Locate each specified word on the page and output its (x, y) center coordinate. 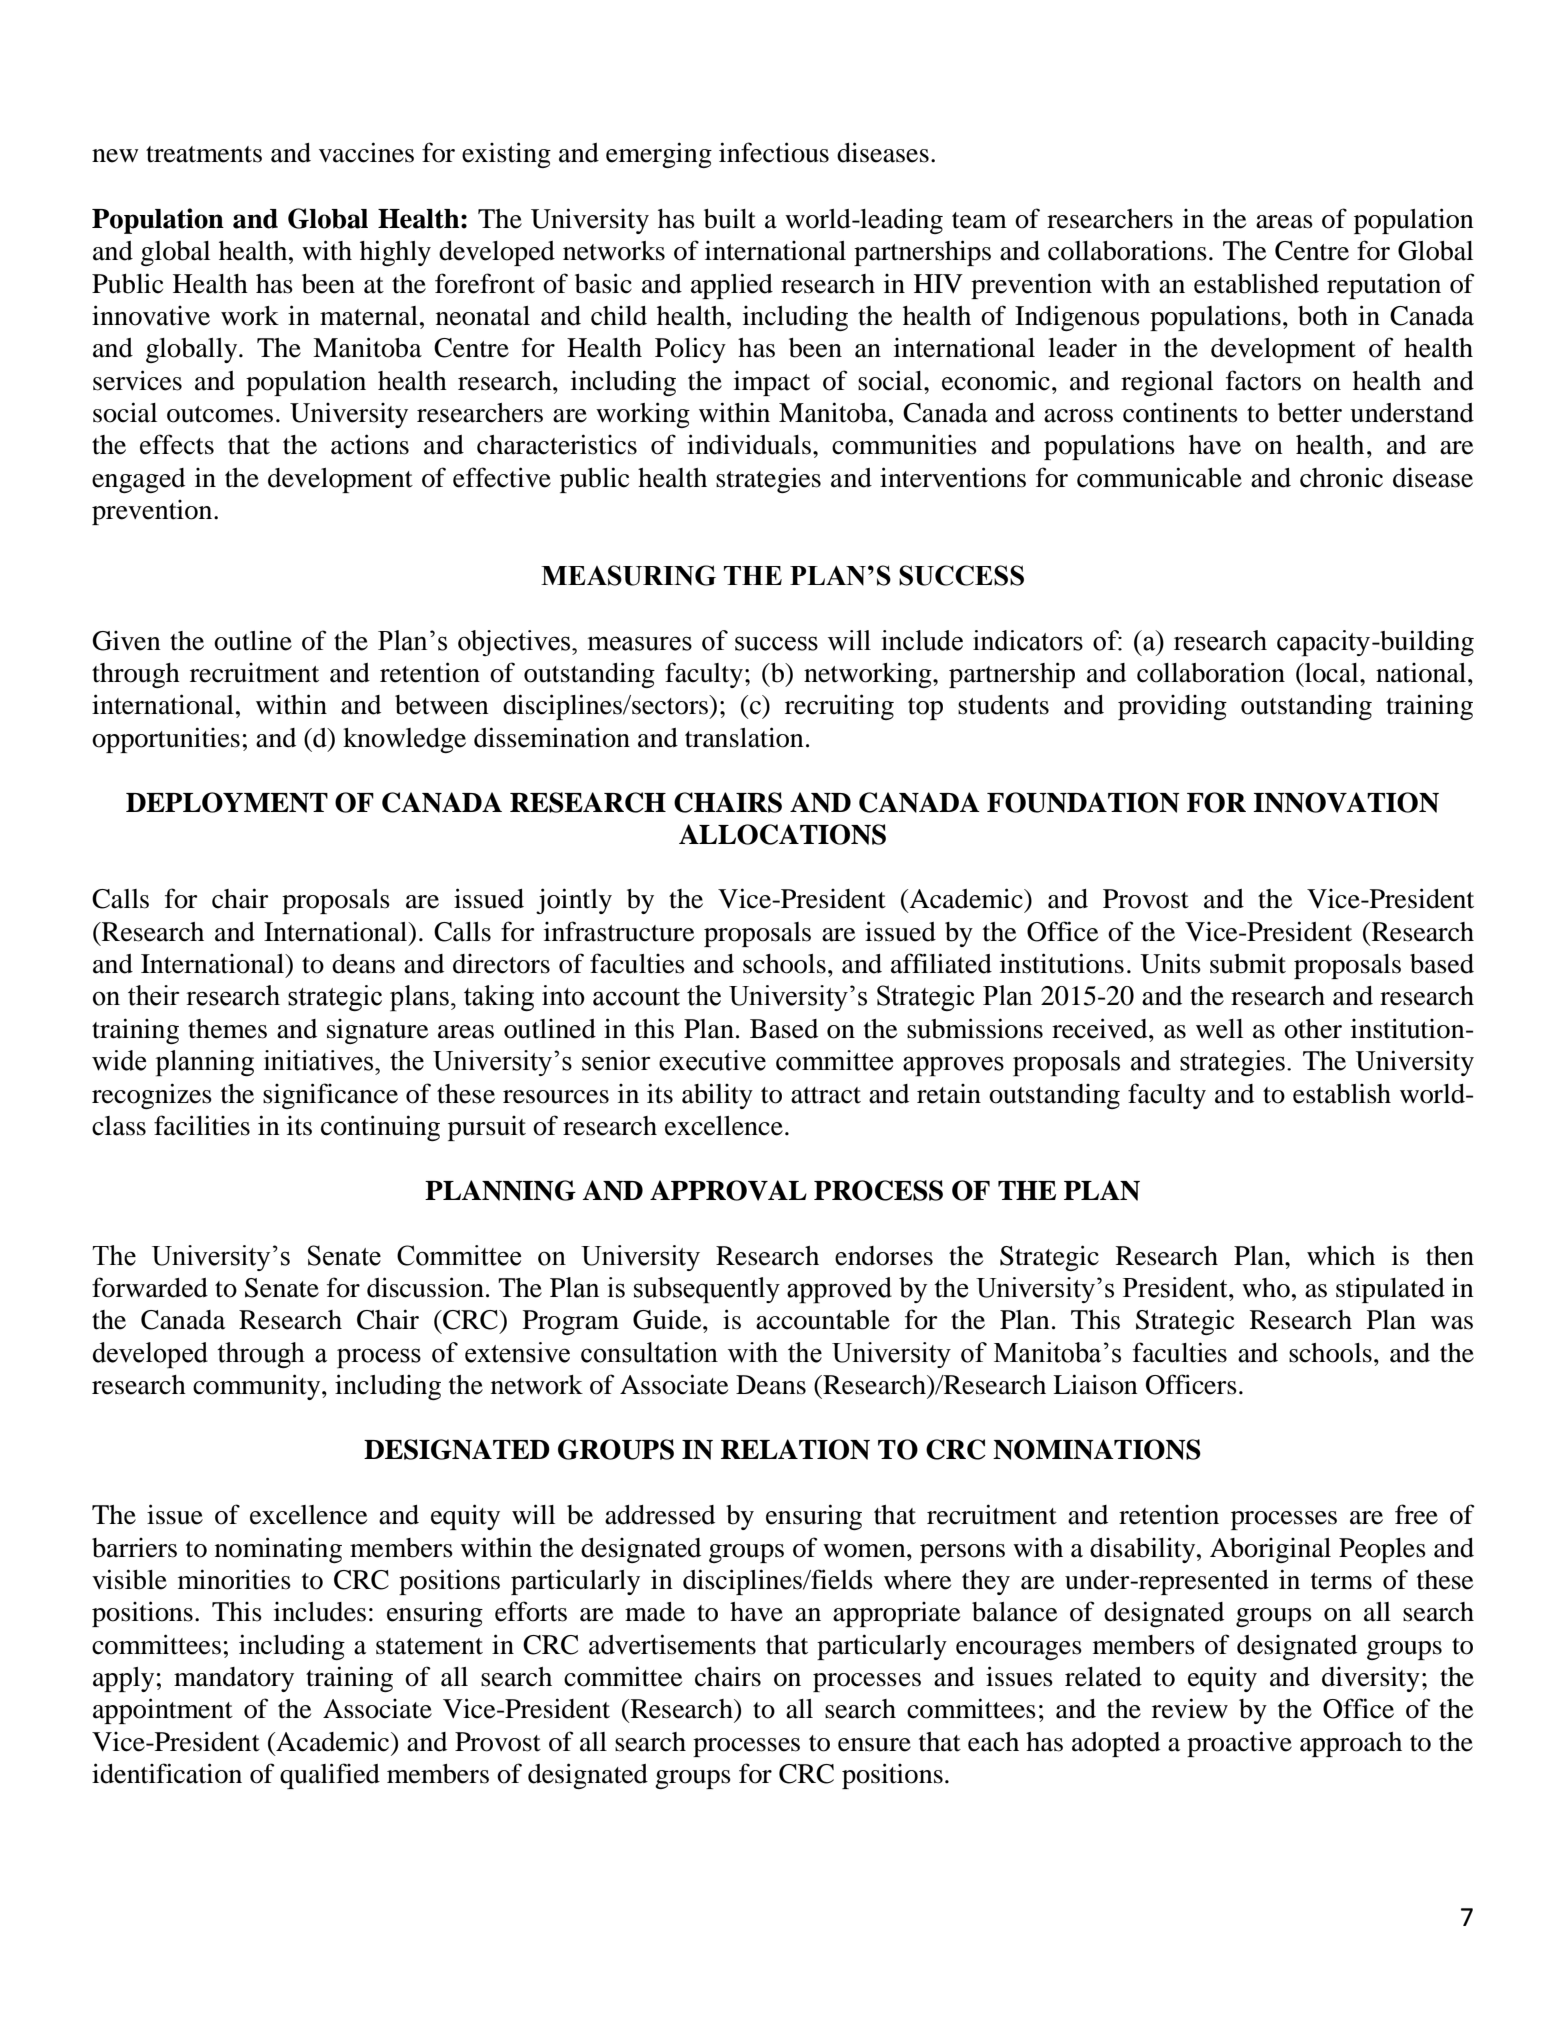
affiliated (941, 963)
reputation (1384, 286)
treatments (204, 154)
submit (1248, 963)
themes (227, 1029)
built (730, 218)
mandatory (234, 1679)
